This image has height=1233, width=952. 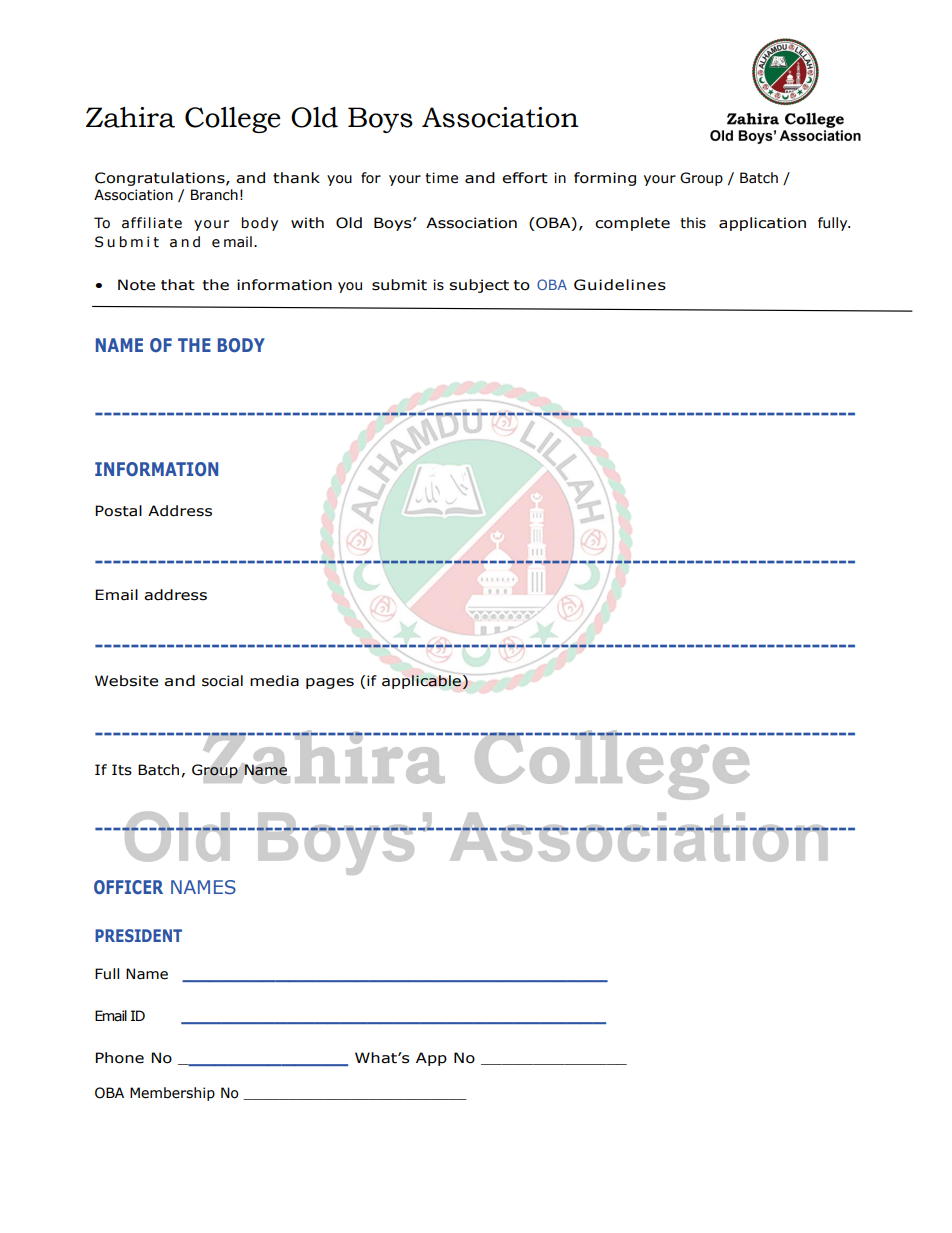 I want to click on College, so click(x=233, y=120).
